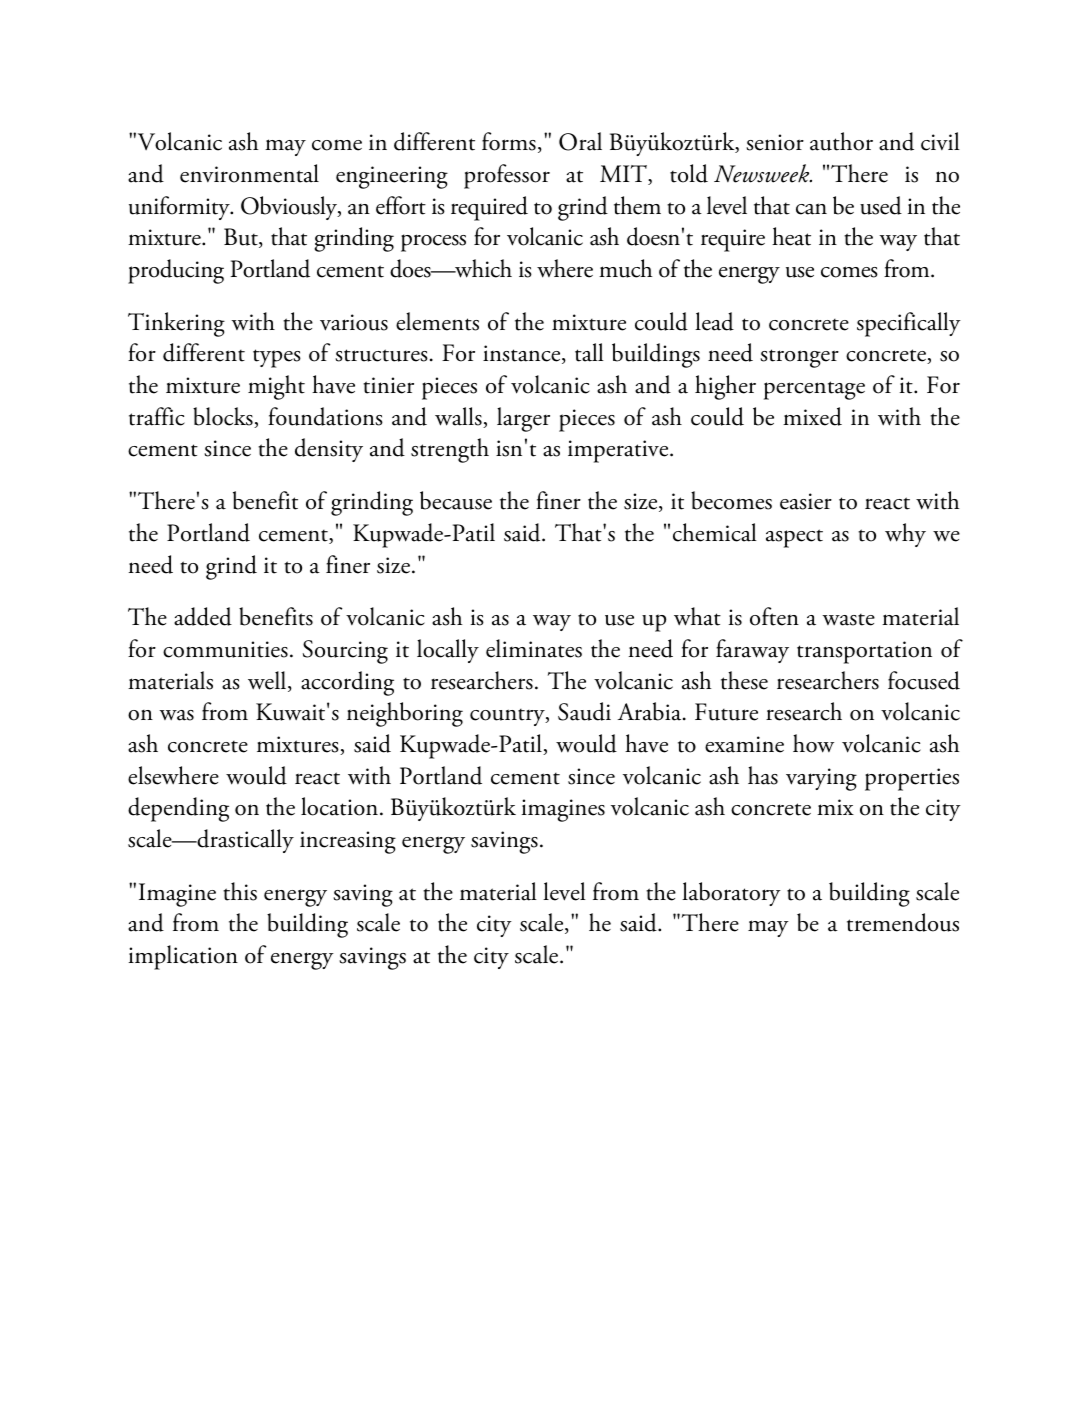 This document has width=1088, height=1408. What do you see at coordinates (329, 450) in the document?
I see `density` at bounding box center [329, 450].
